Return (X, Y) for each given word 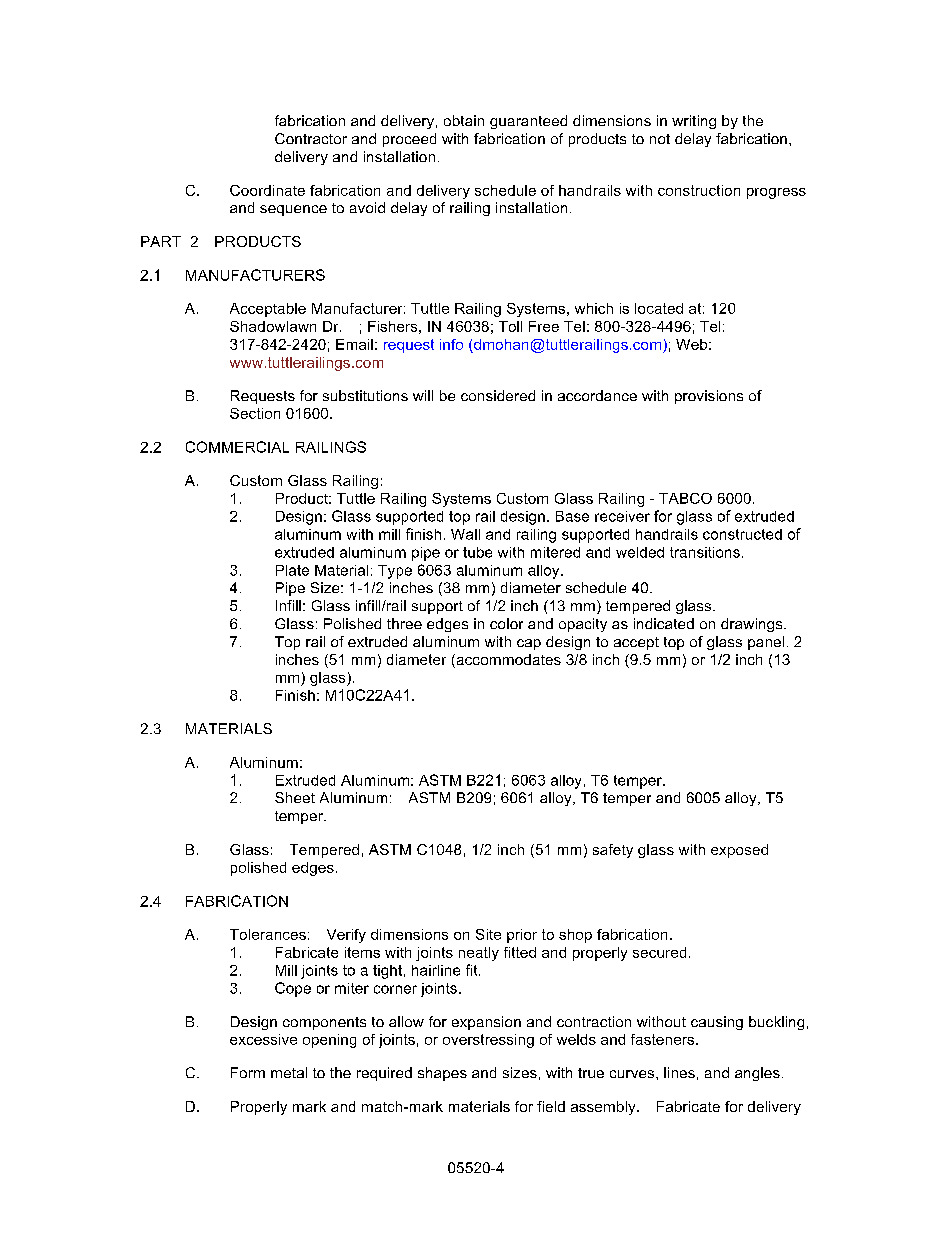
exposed (739, 851)
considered (498, 395)
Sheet (295, 797)
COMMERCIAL (237, 447)
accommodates (507, 661)
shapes (442, 1074)
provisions (709, 397)
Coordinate (267, 190)
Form (248, 1072)
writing (694, 122)
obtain (464, 120)
